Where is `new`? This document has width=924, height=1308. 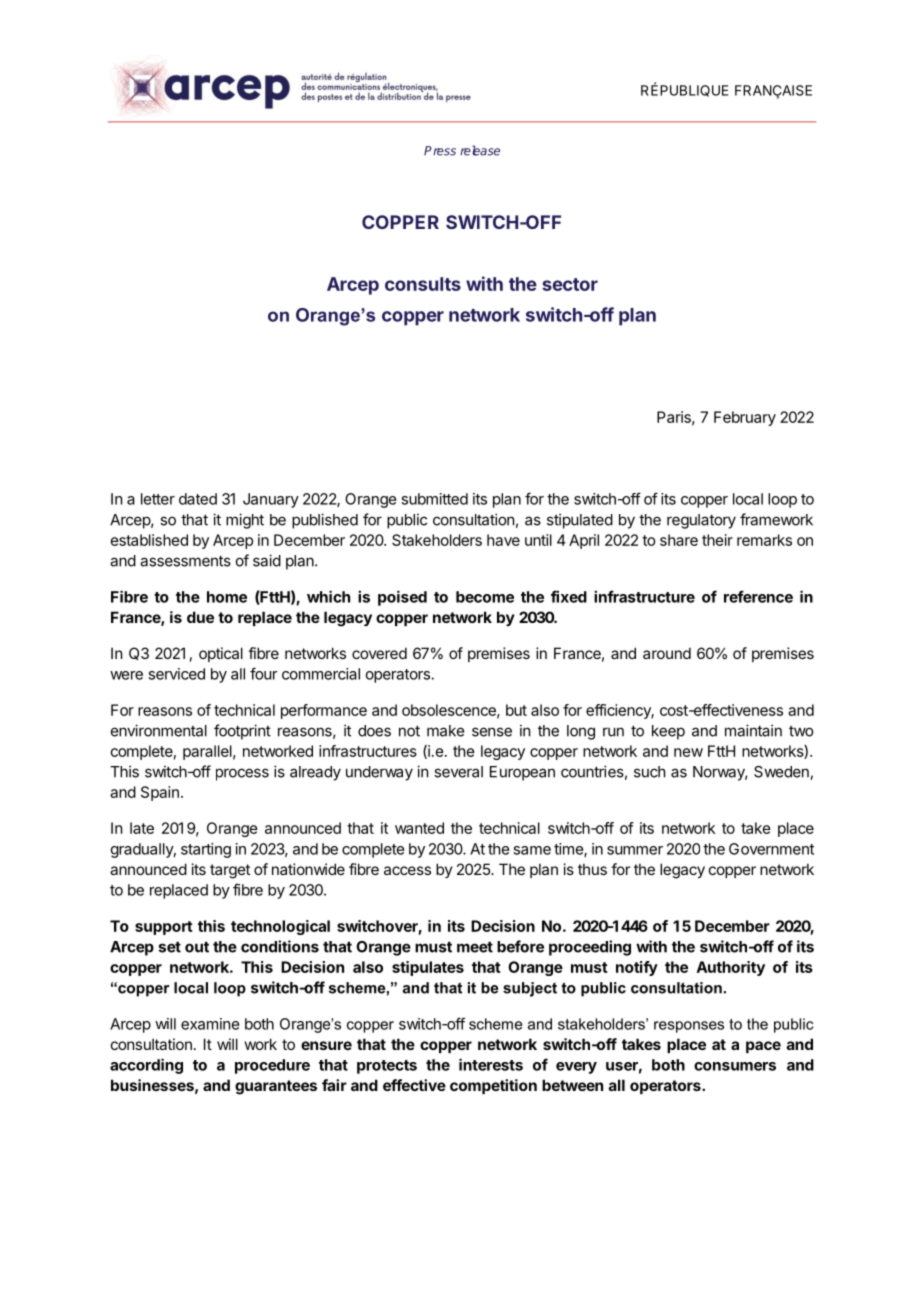
new is located at coordinates (688, 752).
